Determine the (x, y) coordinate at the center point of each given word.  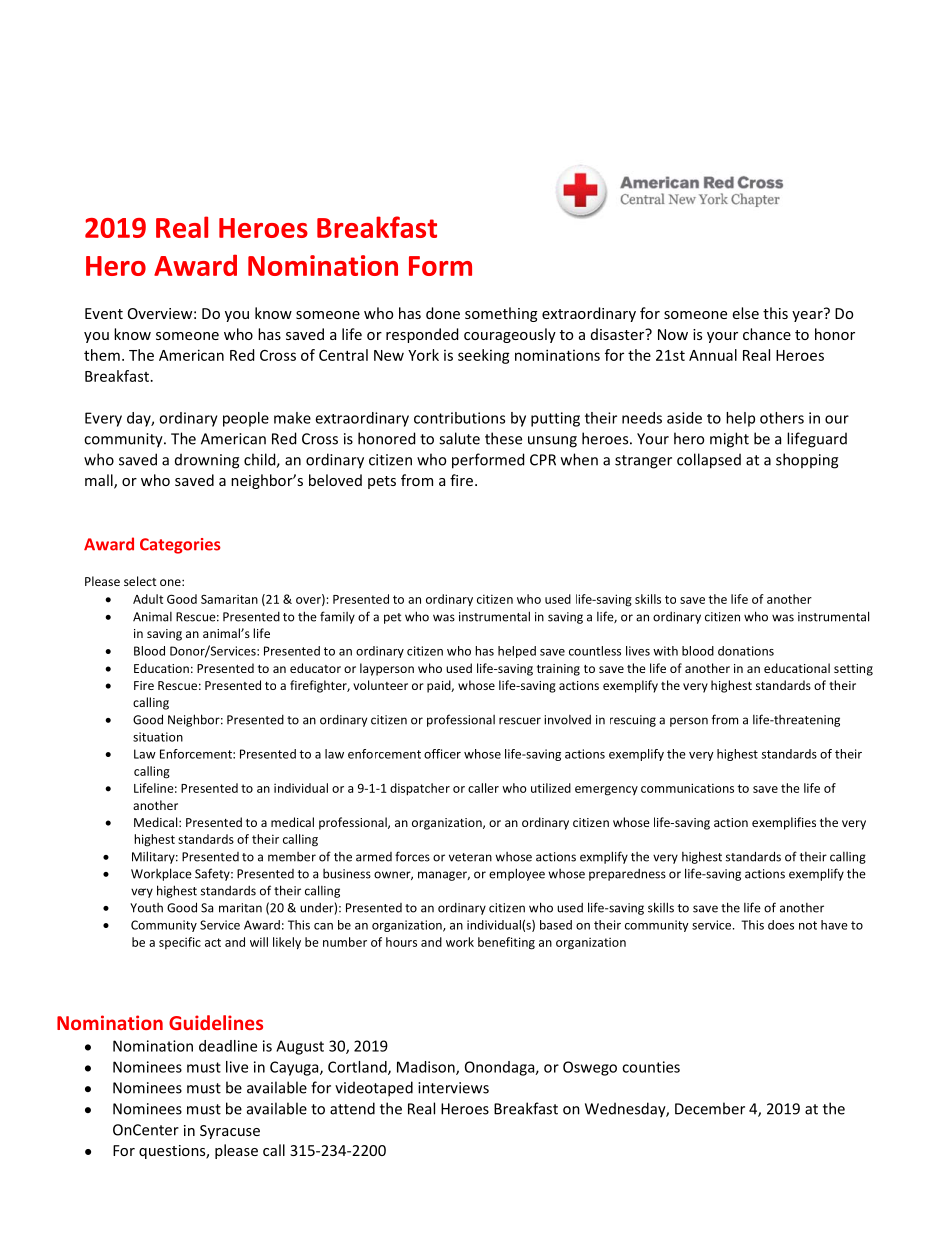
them (102, 355)
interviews (453, 1088)
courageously (510, 335)
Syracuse (230, 1132)
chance (767, 334)
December (710, 1108)
